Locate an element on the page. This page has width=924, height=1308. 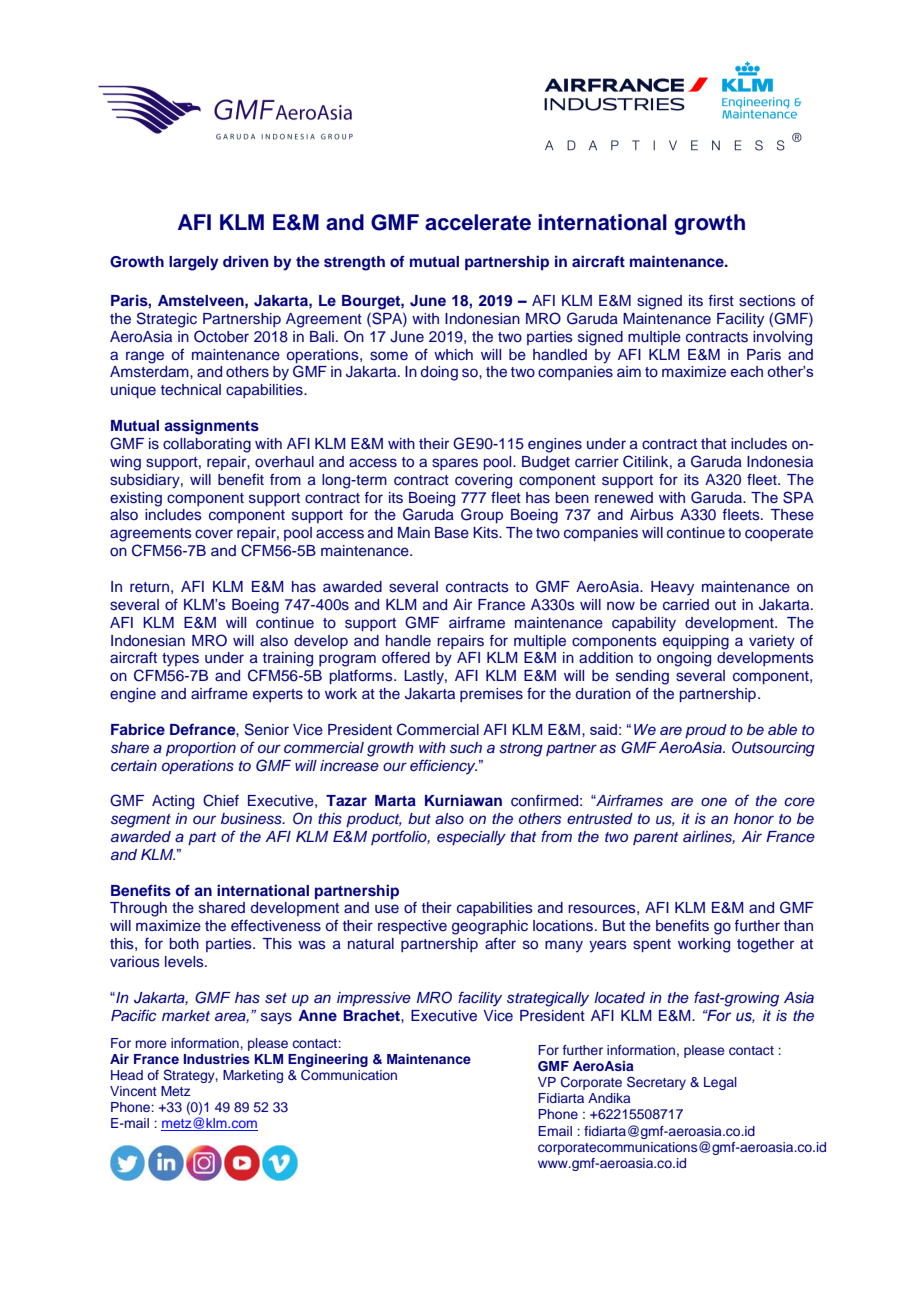
first is located at coordinates (721, 301).
